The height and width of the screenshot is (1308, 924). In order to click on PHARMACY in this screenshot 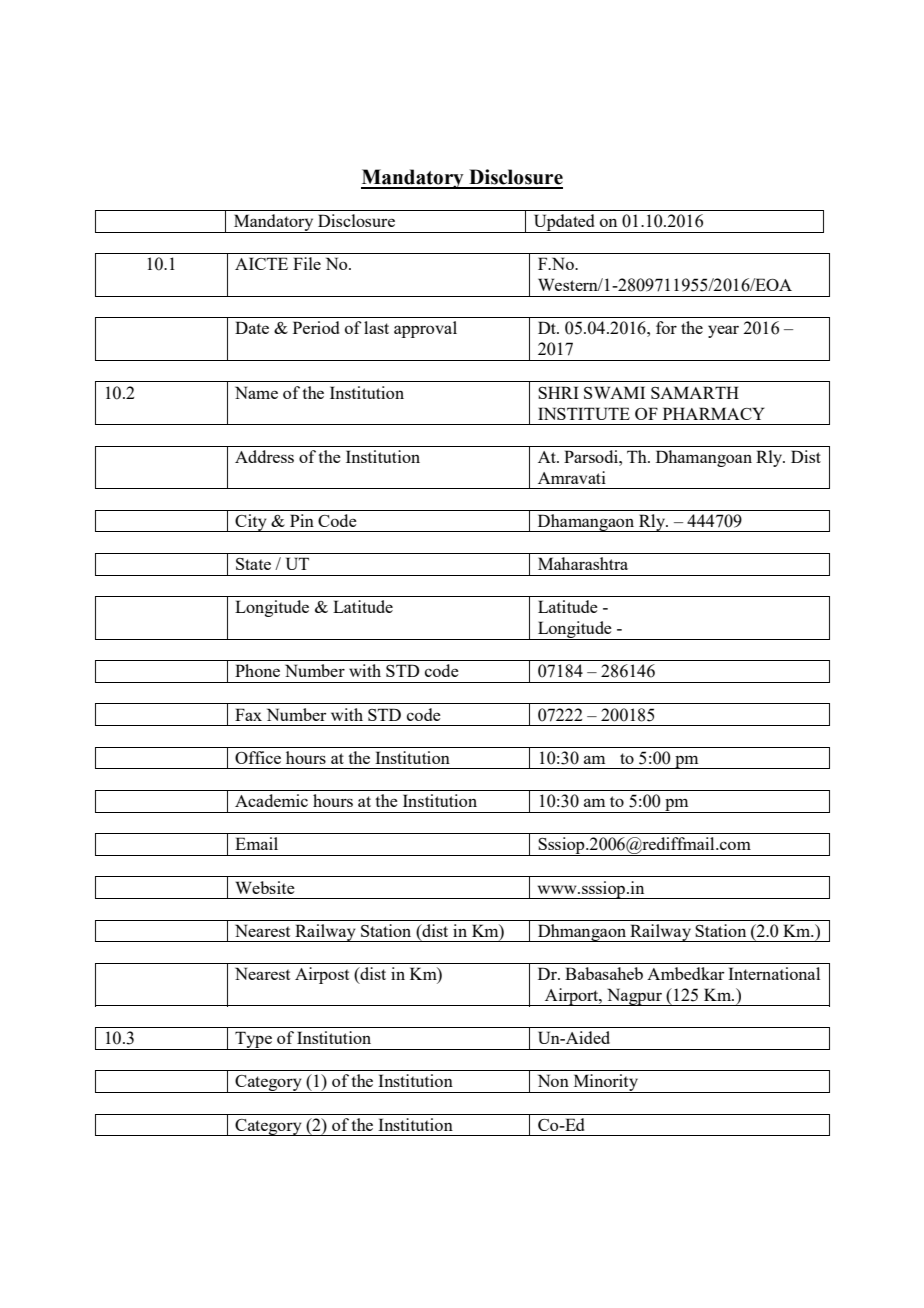, I will do `click(714, 413)`.
